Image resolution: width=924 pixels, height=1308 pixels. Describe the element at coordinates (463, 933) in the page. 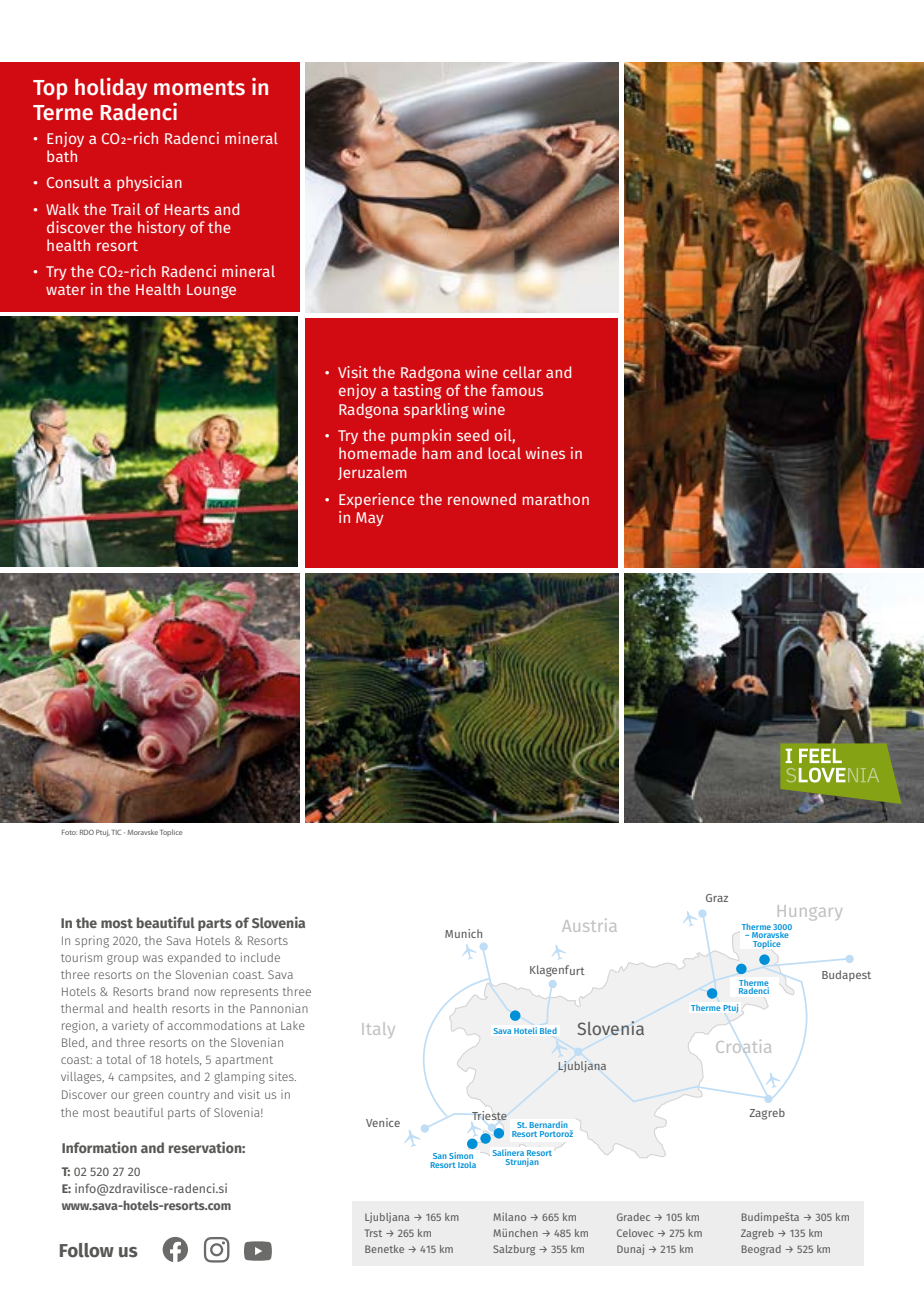

I see `Munich` at that location.
